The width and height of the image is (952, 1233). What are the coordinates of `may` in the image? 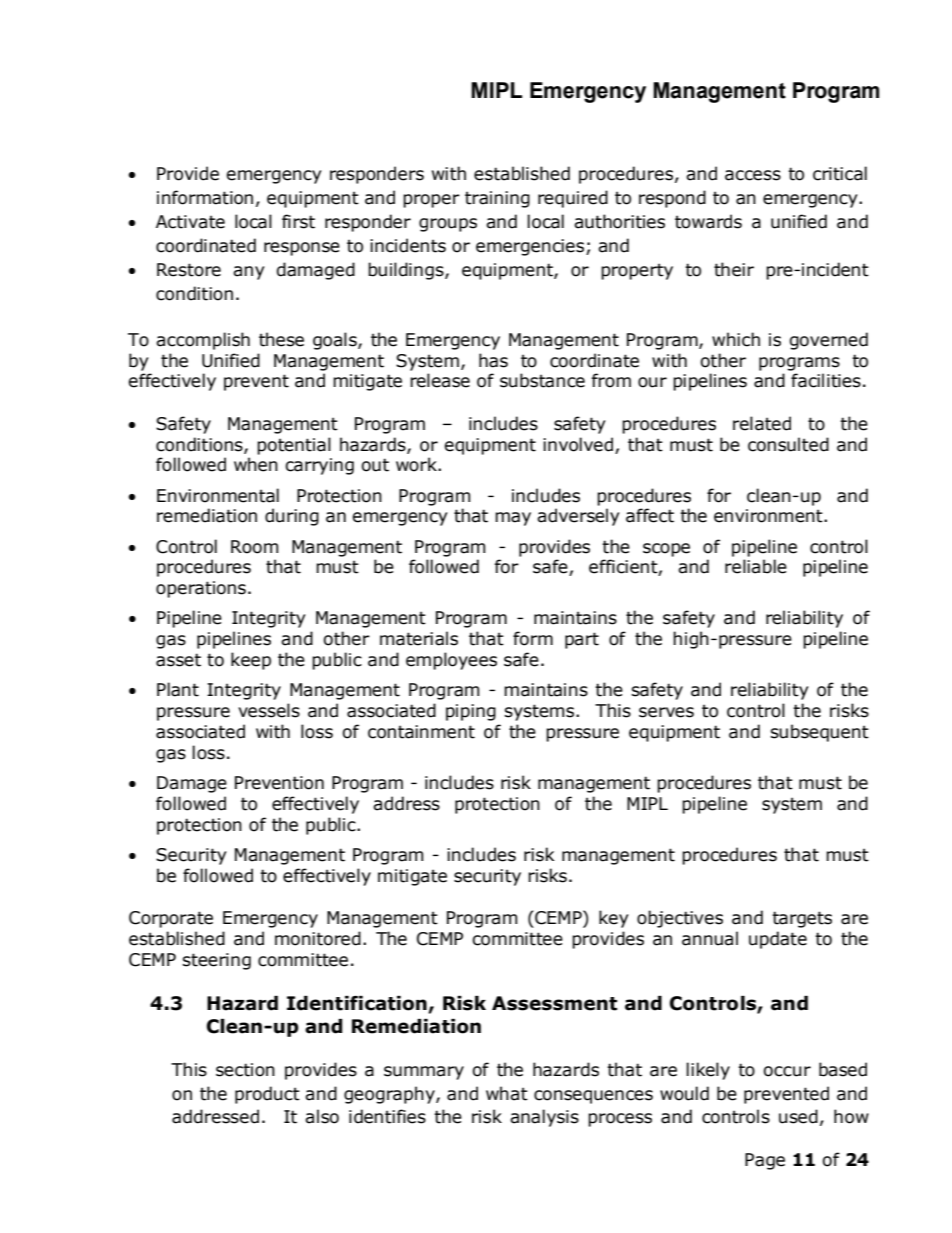 It's located at (513, 519).
